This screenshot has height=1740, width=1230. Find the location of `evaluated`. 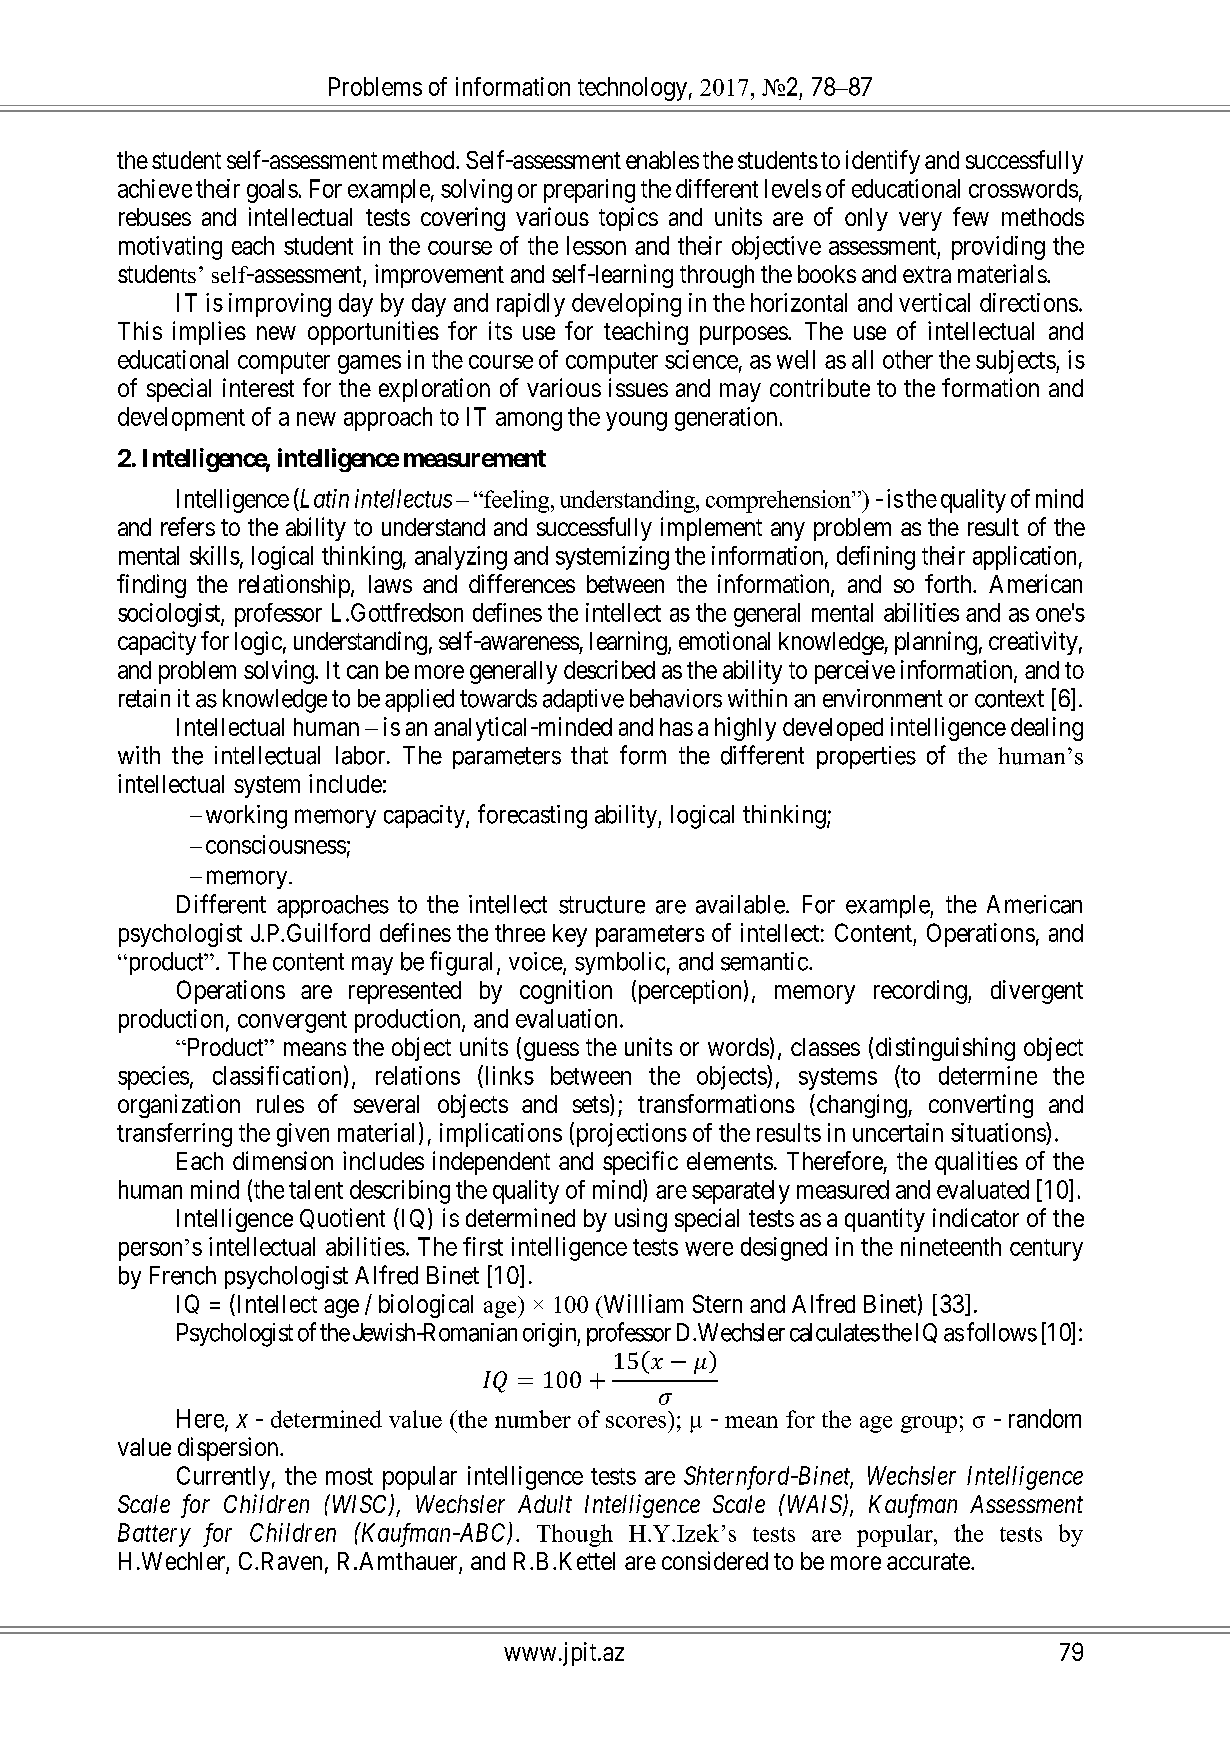

evaluated is located at coordinates (983, 1189).
